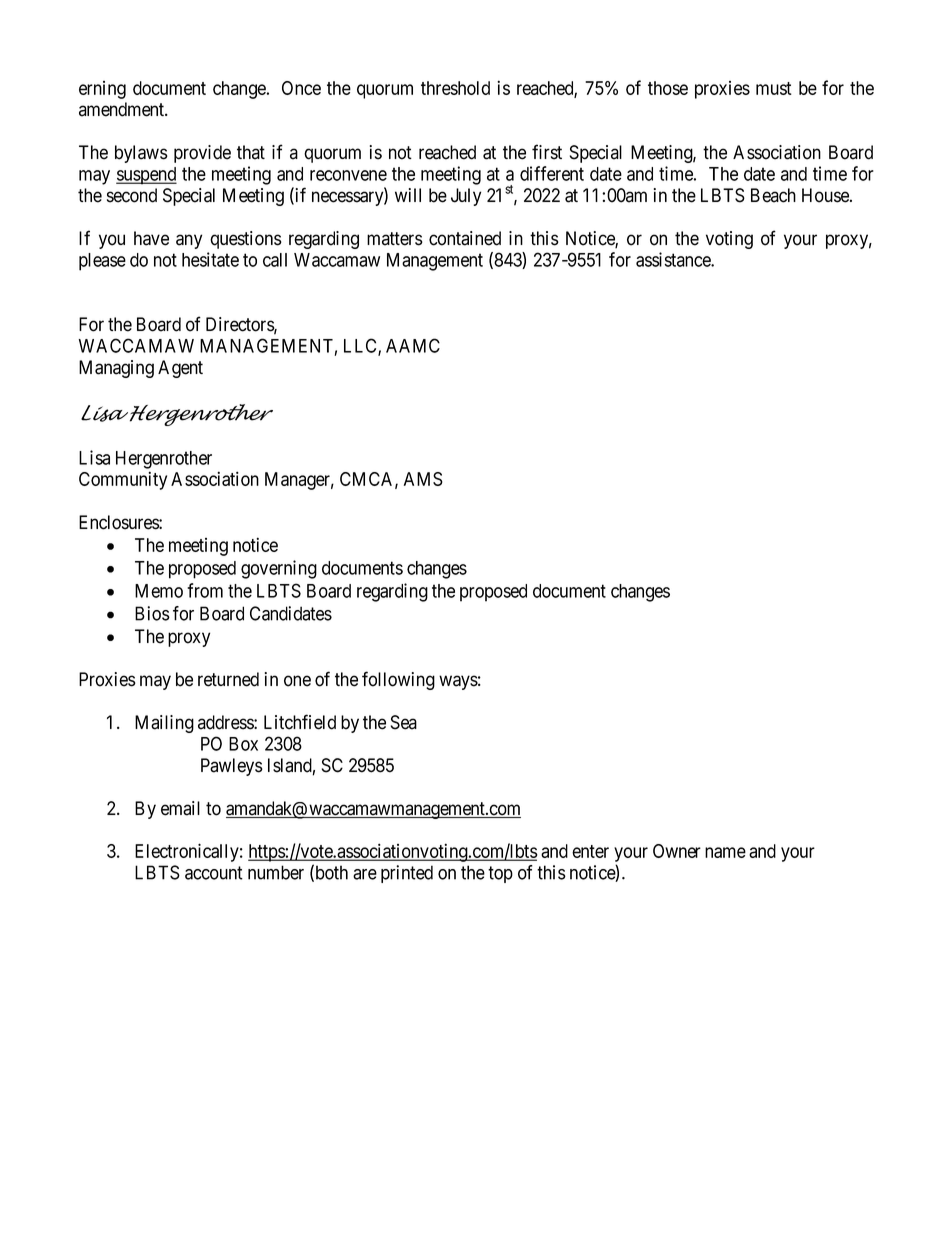 This screenshot has width=952, height=1233. I want to click on AMS, so click(423, 479).
